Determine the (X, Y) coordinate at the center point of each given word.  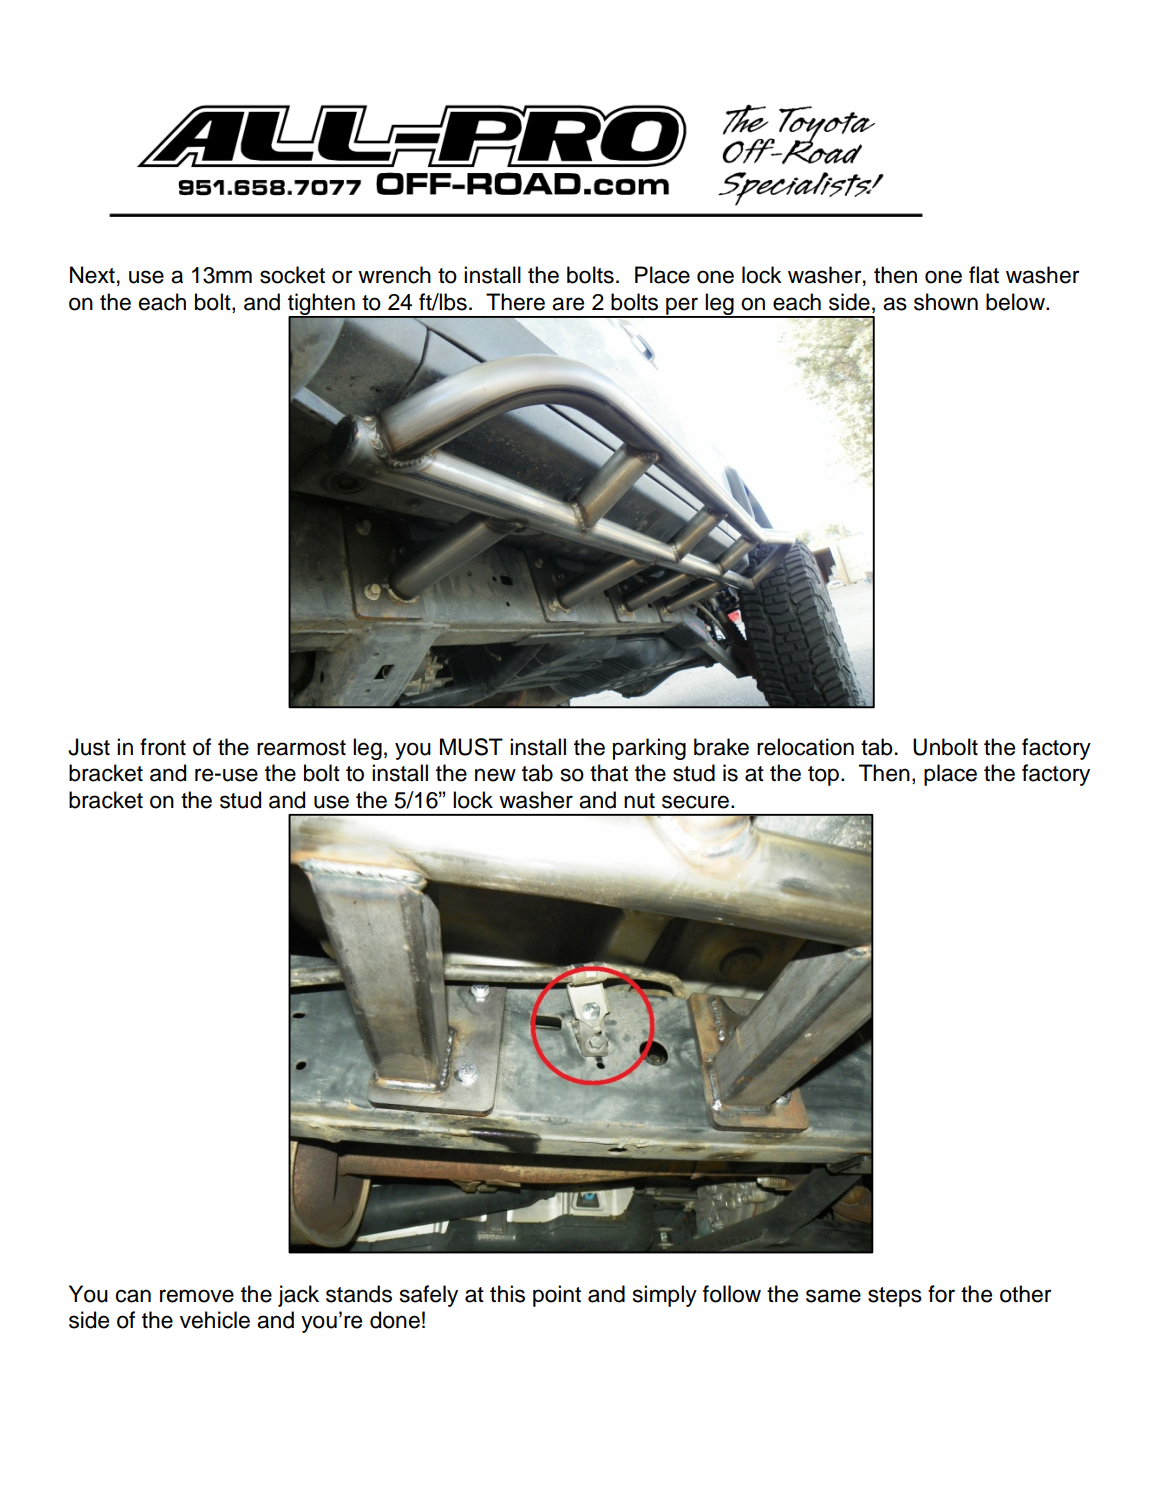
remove (197, 1296)
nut (639, 801)
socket (292, 275)
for (941, 1294)
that (609, 773)
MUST (471, 747)
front (163, 747)
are (568, 304)
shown (946, 302)
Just (89, 747)
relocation (805, 747)
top (823, 776)
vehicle (215, 1320)
